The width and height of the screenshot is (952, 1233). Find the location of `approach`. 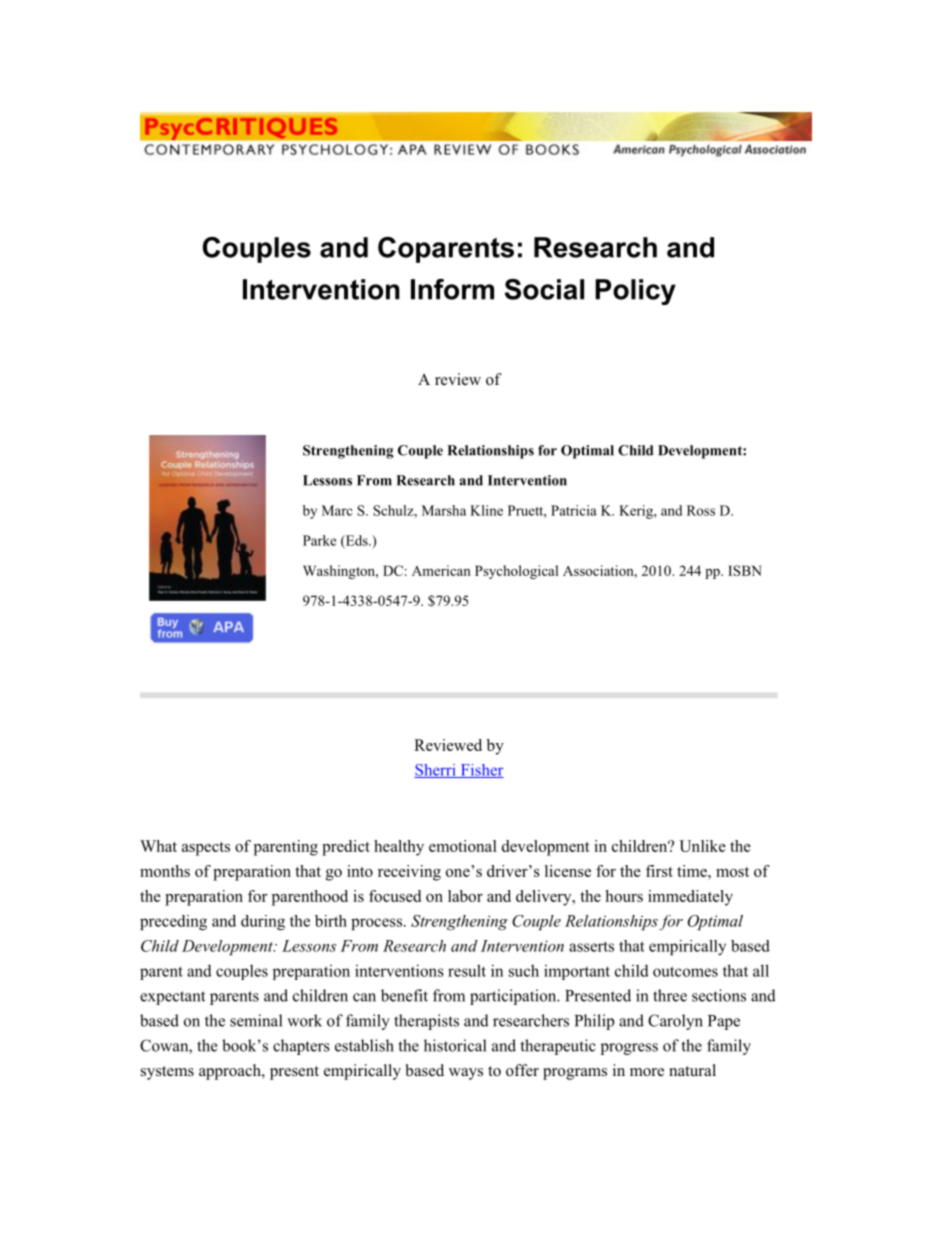

approach is located at coordinates (231, 1072).
